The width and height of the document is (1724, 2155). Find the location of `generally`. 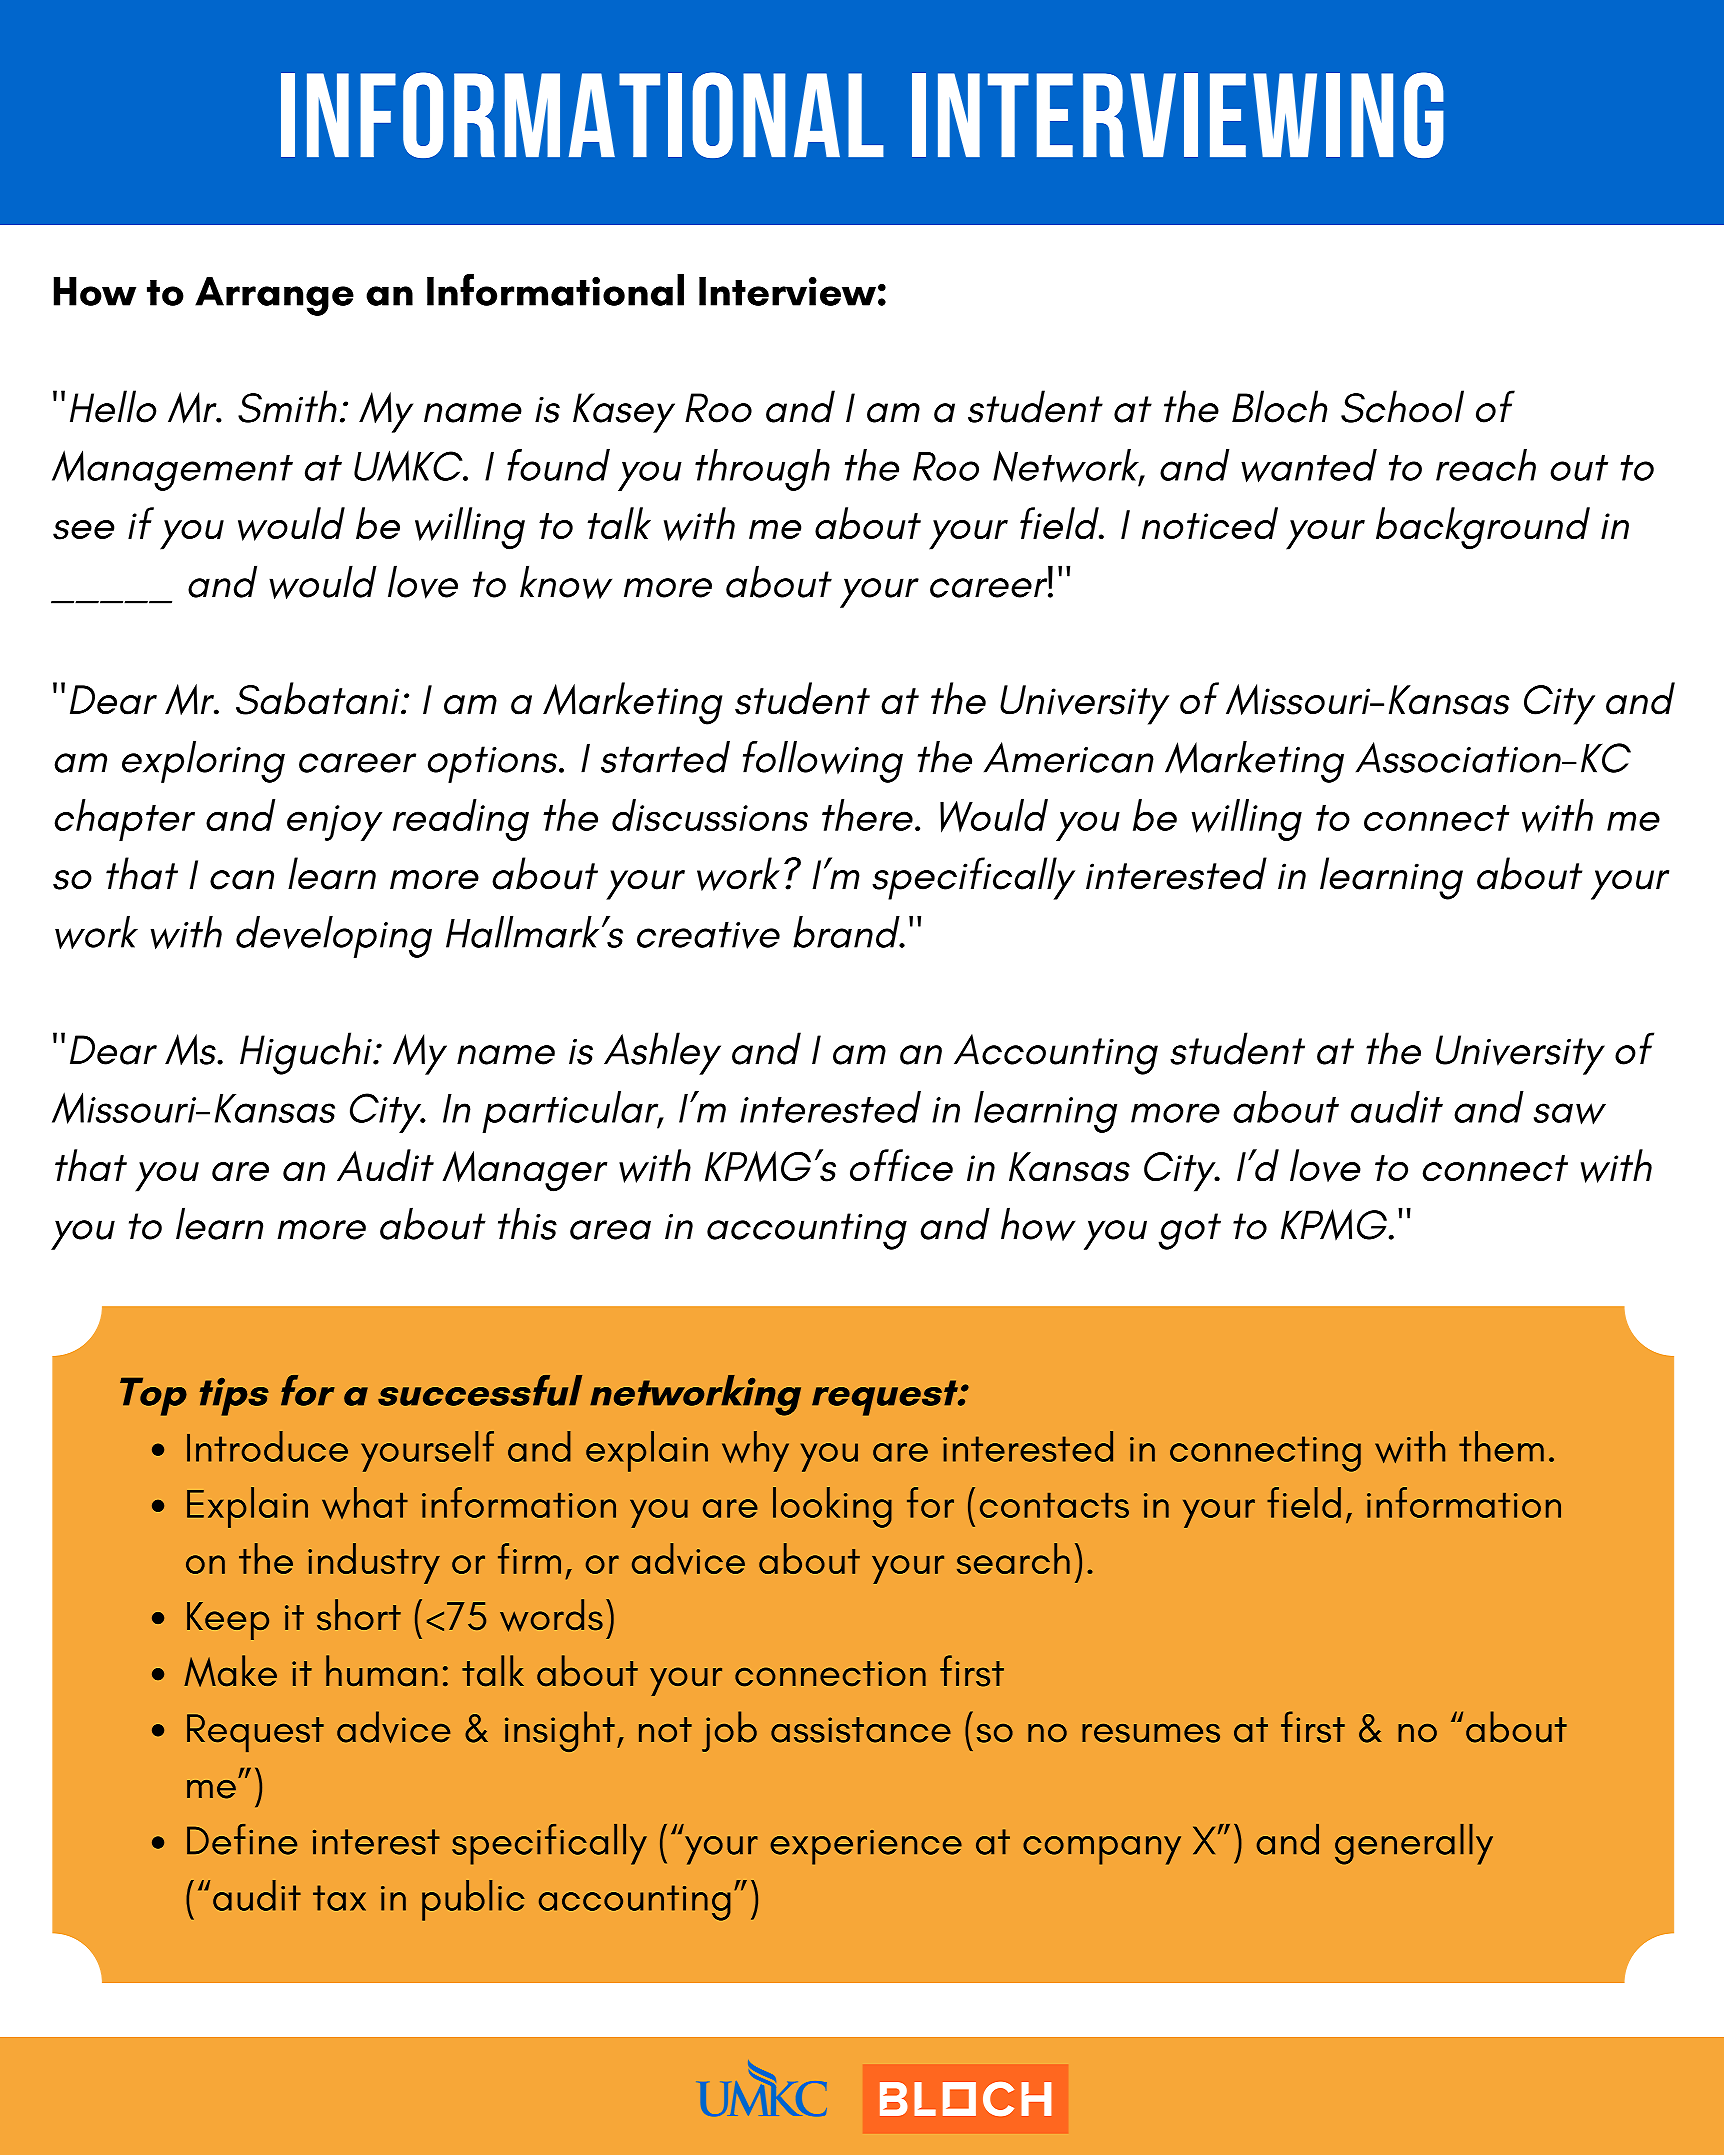

generally is located at coordinates (1414, 1844).
